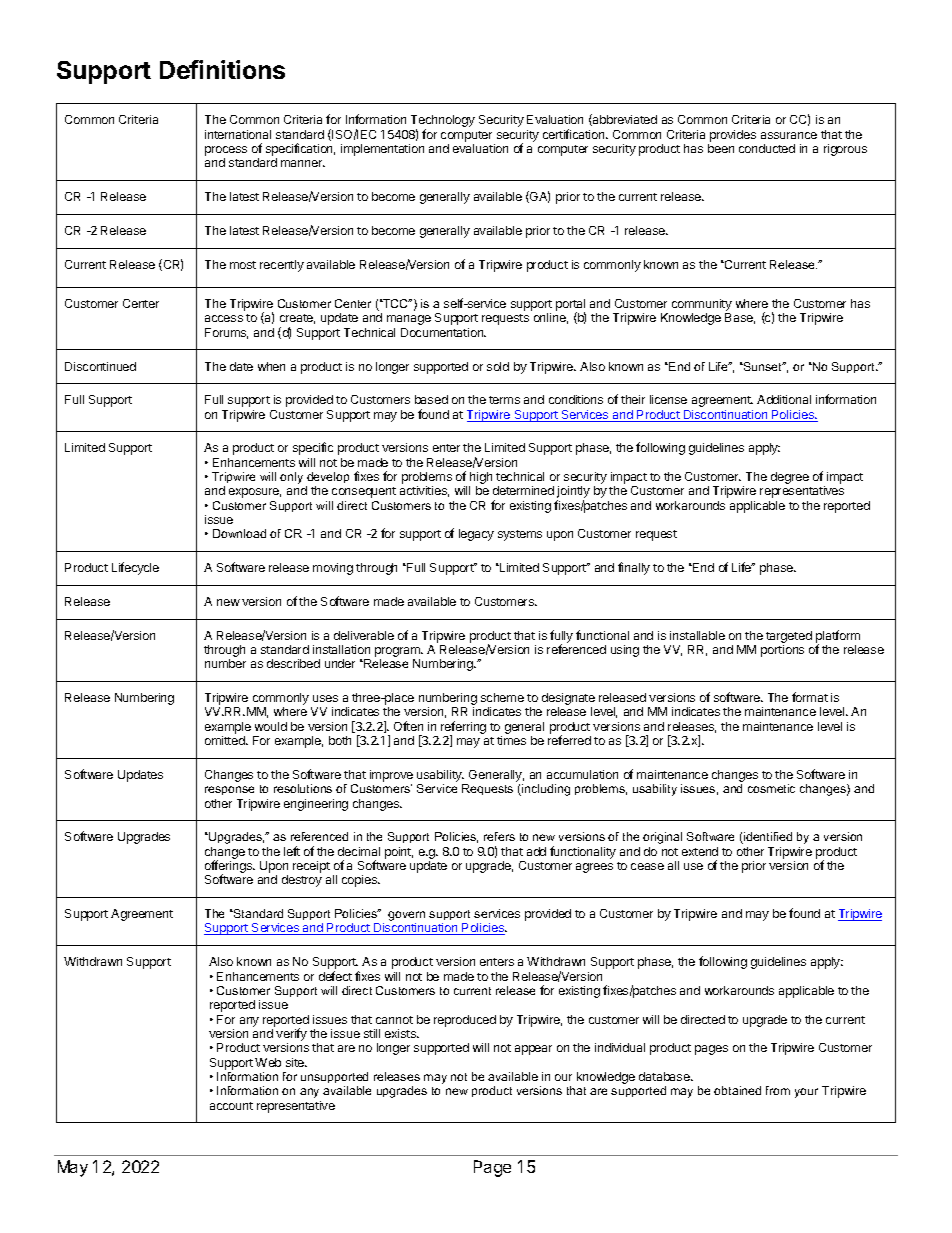 This screenshot has height=1233, width=952. I want to click on Technology, so click(443, 122).
